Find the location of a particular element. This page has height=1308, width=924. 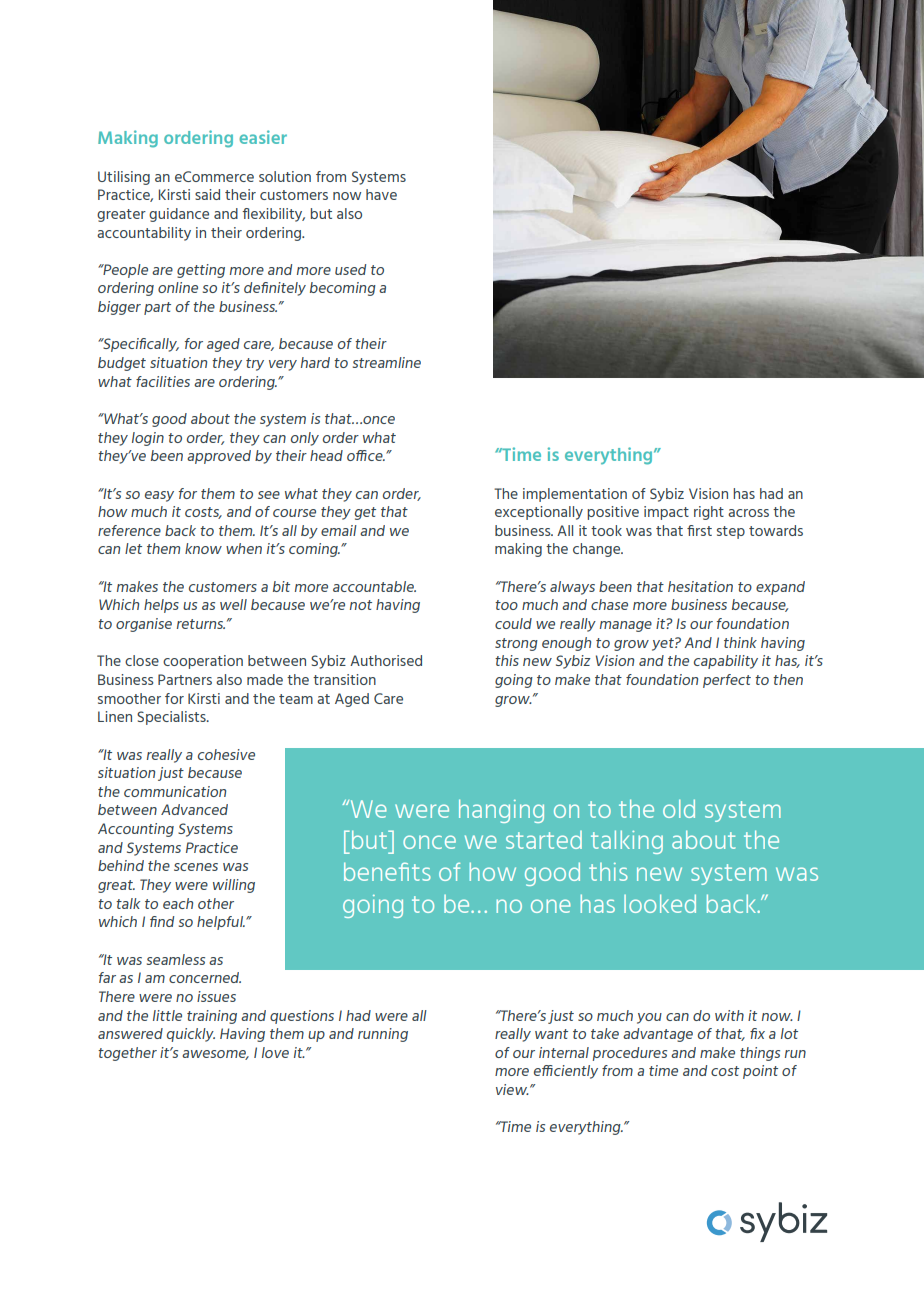

one is located at coordinates (551, 906).
